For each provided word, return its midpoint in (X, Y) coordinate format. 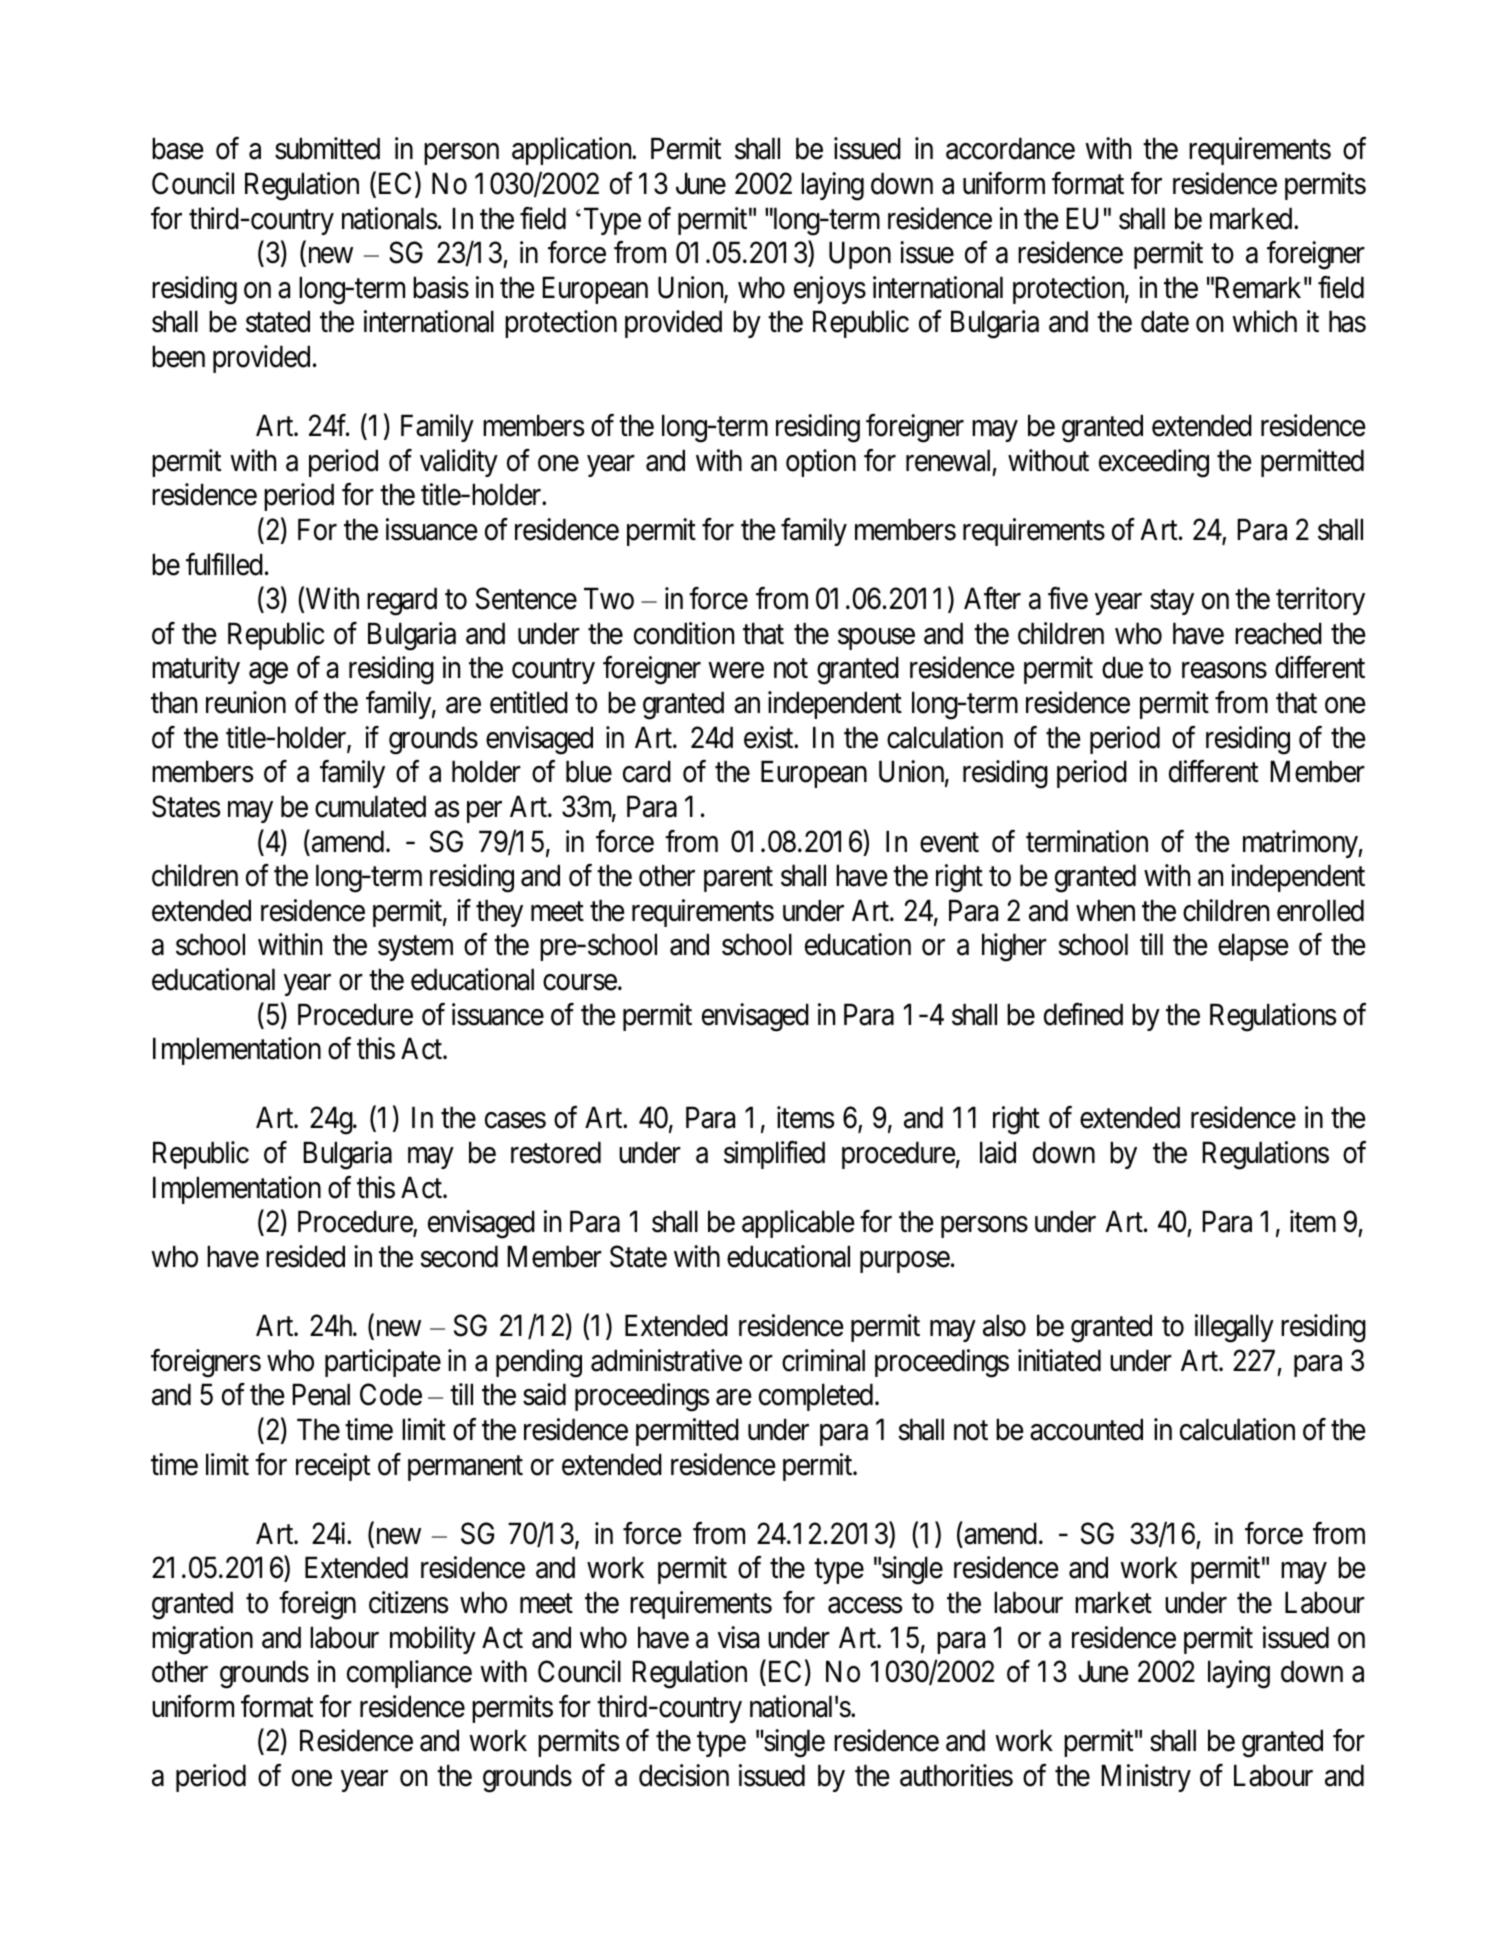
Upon (860, 255)
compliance (409, 1674)
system (415, 949)
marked (1252, 218)
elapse (1253, 947)
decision (684, 1775)
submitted (327, 148)
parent (738, 879)
